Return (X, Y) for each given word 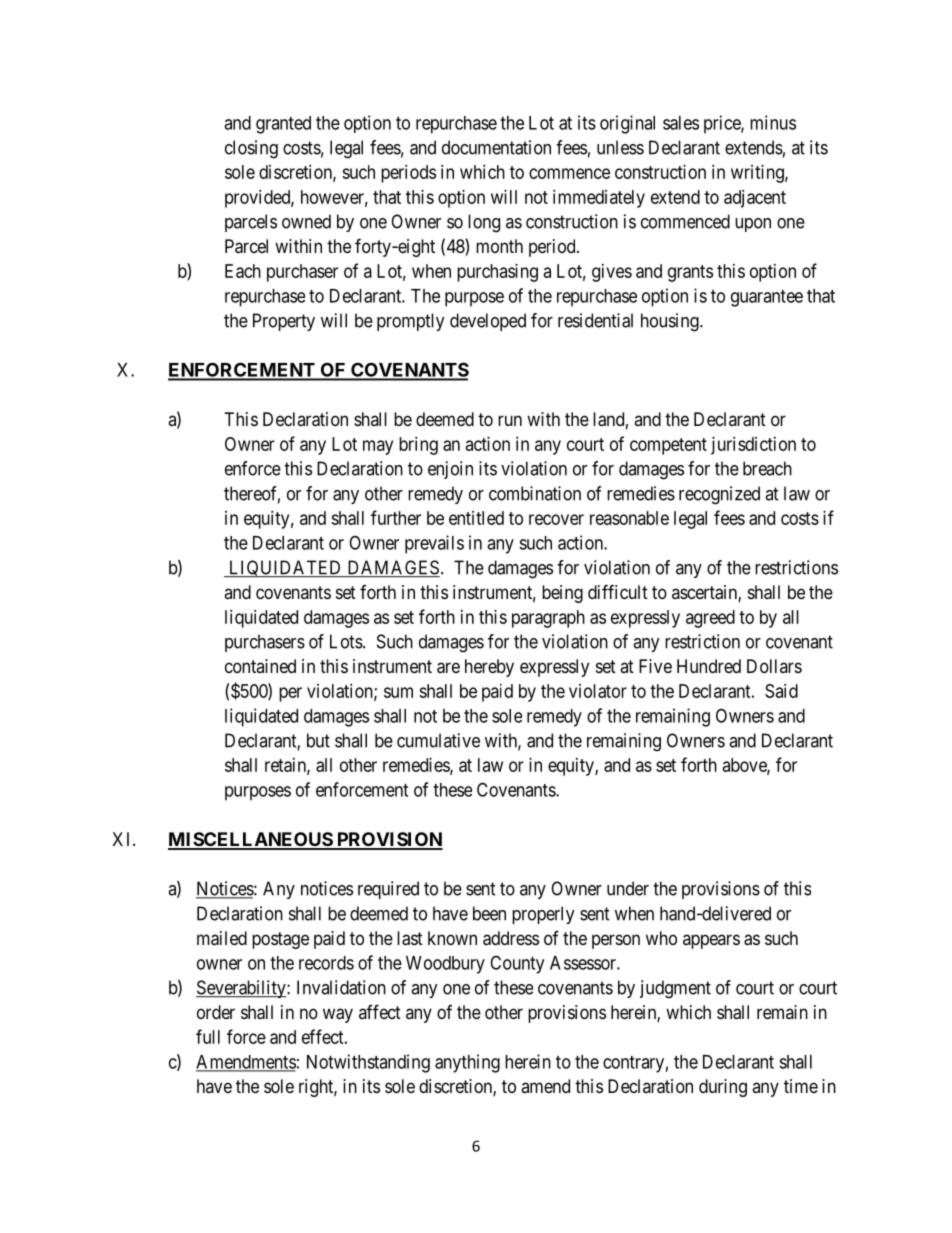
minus (773, 122)
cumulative (438, 740)
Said (781, 691)
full (208, 1036)
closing (251, 149)
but (318, 740)
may (378, 447)
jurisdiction (753, 446)
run (510, 420)
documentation (496, 147)
